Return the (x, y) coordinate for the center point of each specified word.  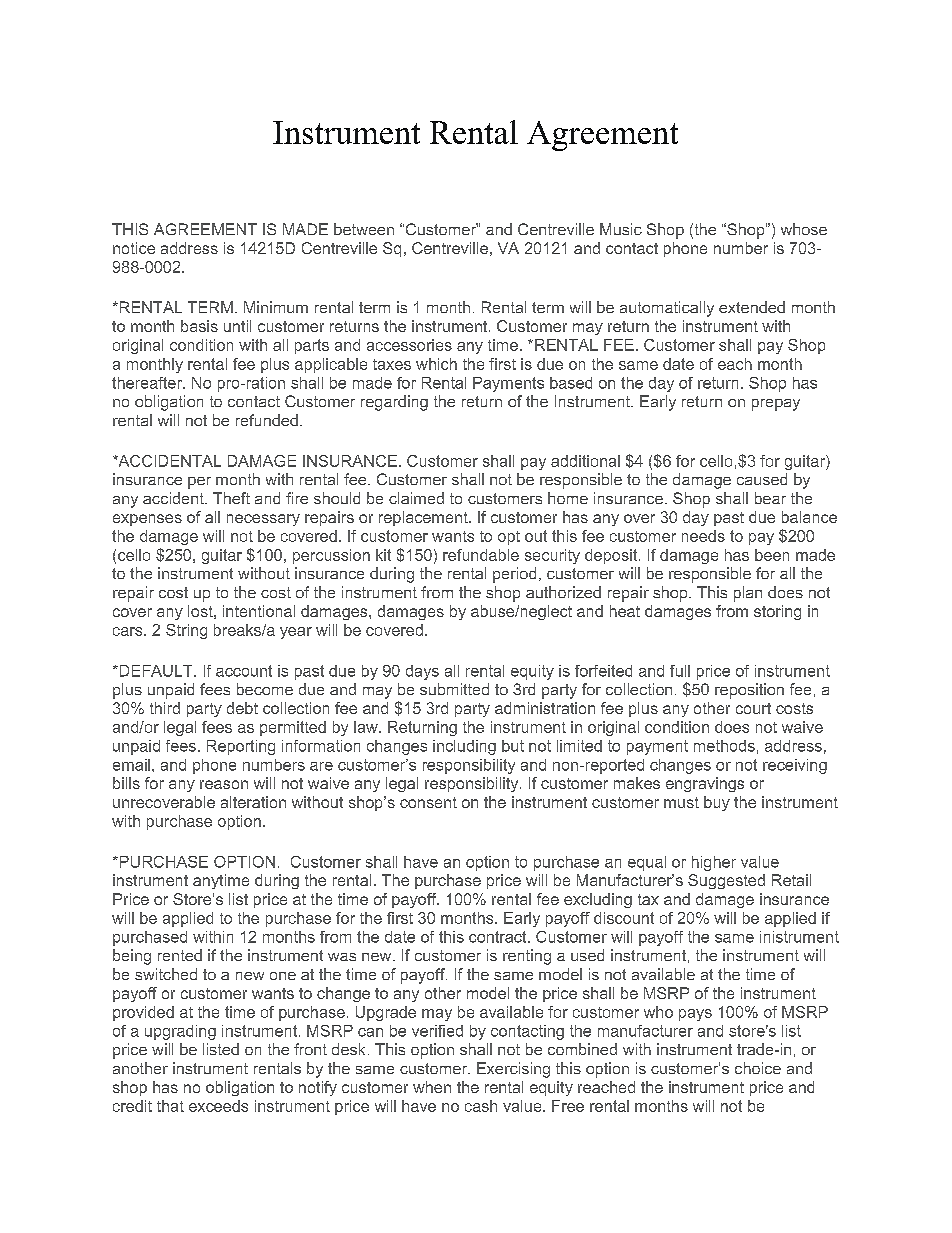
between (364, 229)
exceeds (218, 1106)
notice (134, 248)
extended (752, 307)
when (432, 1087)
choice (758, 1068)
